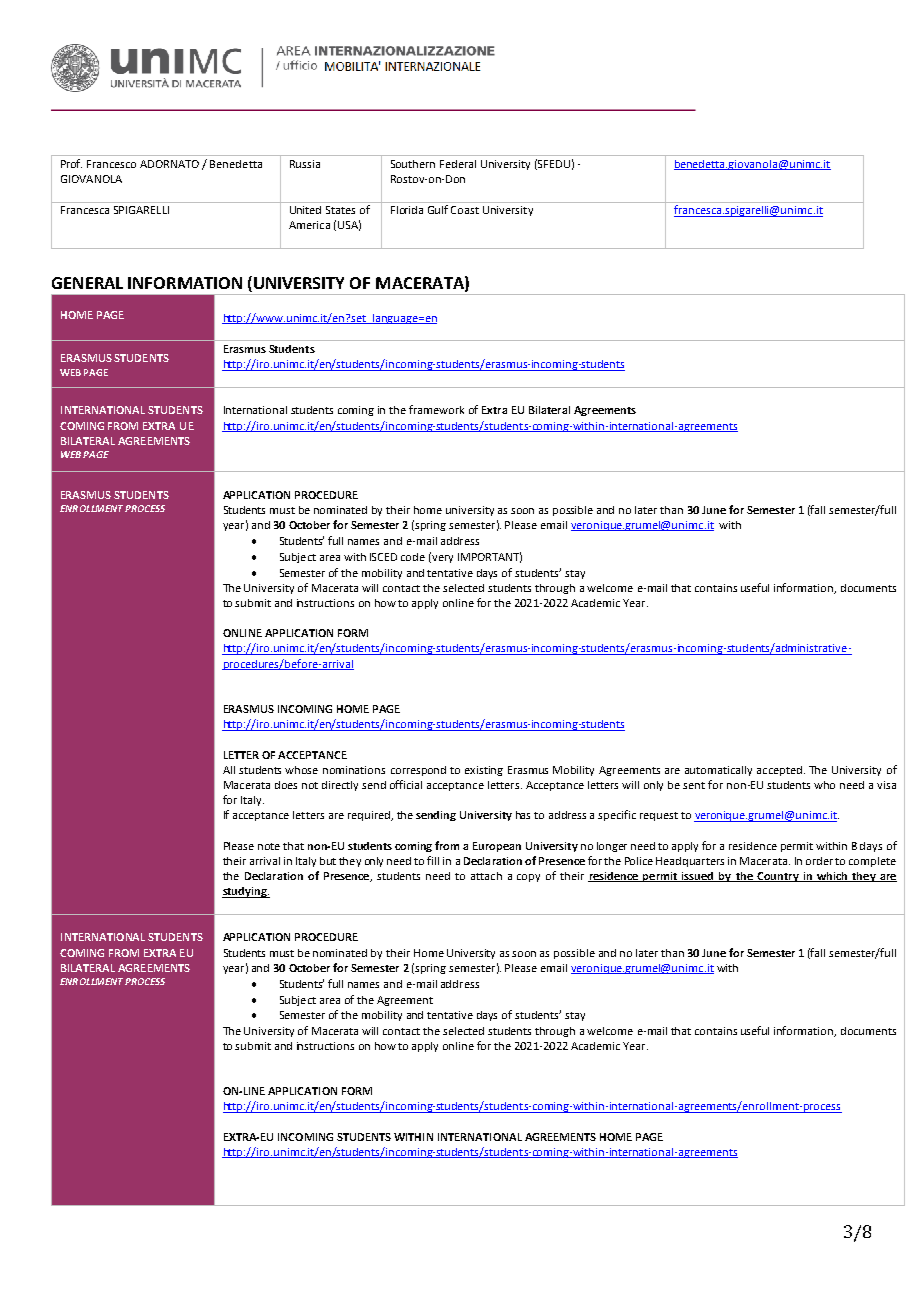  I want to click on accepted, so click(779, 771).
